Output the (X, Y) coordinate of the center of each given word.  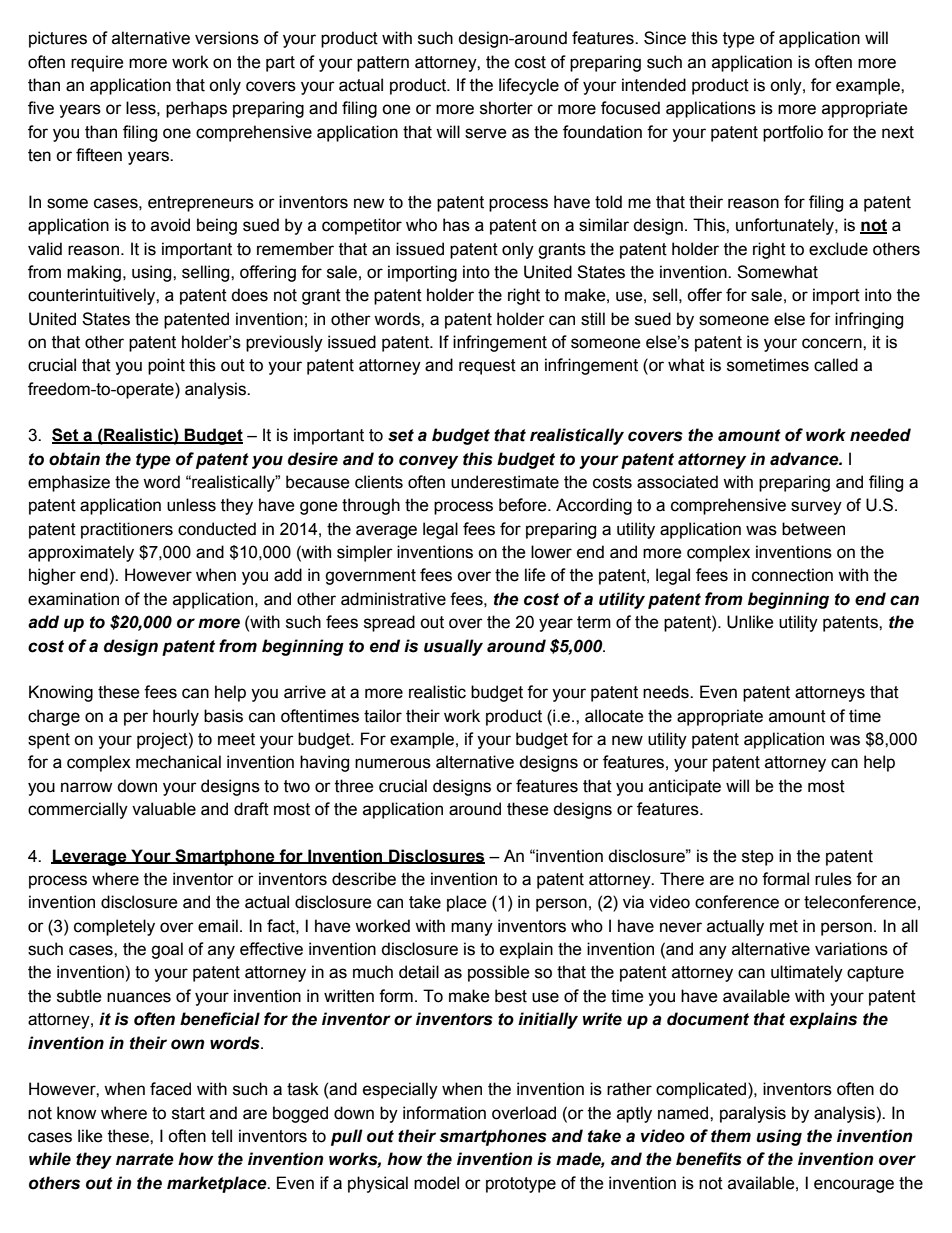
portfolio (793, 133)
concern (833, 343)
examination (73, 599)
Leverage (90, 857)
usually (453, 647)
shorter (506, 108)
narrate (145, 1159)
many (472, 929)
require (97, 63)
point (166, 366)
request (487, 367)
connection (792, 575)
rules (833, 879)
